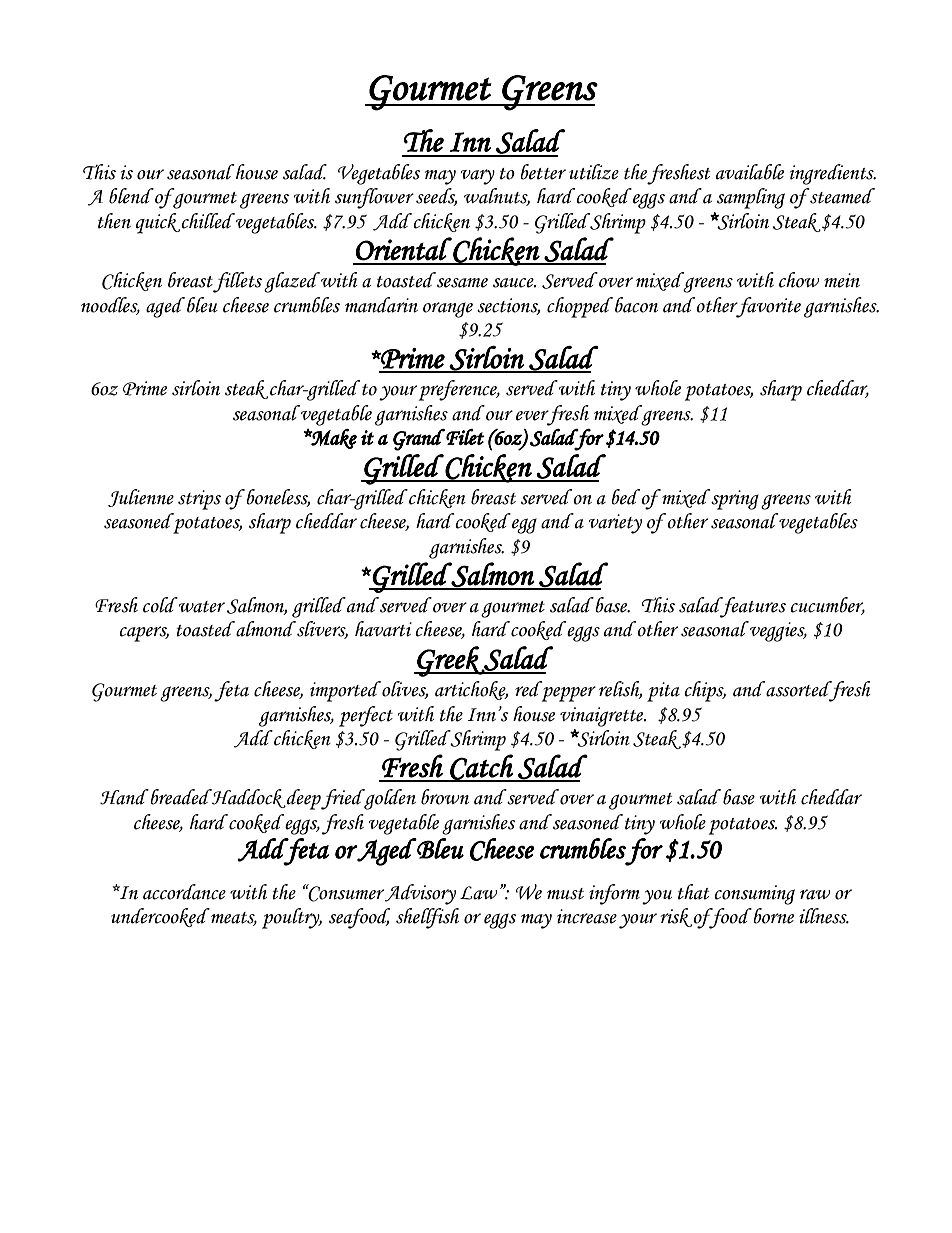  What do you see at coordinates (777, 631) in the screenshot?
I see `veggies` at bounding box center [777, 631].
